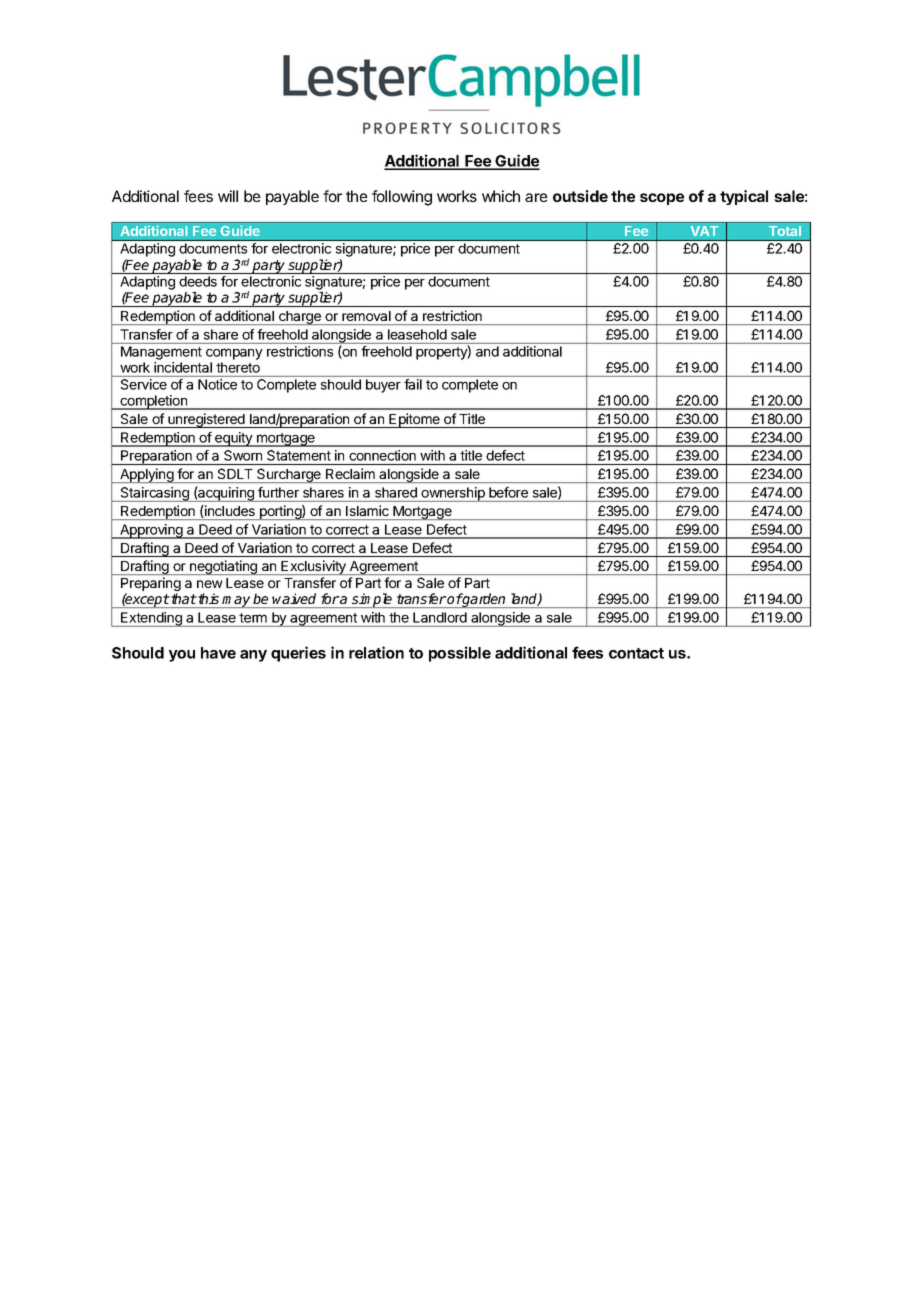 Image resolution: width=924 pixels, height=1308 pixels. Describe the element at coordinates (218, 653) in the screenshot. I see `have` at that location.
